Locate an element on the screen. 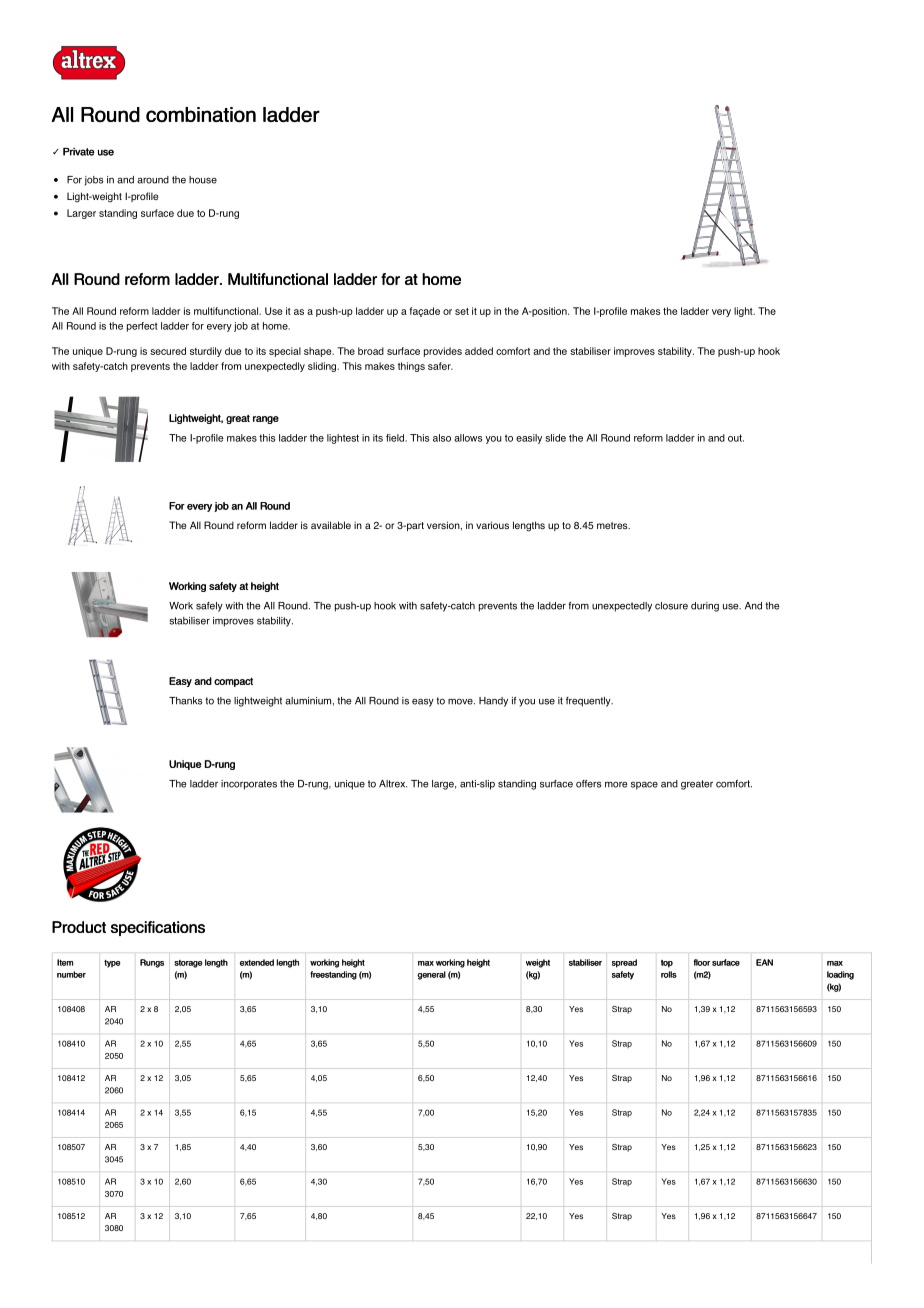 This screenshot has height=1308, width=924. various is located at coordinates (492, 525).
